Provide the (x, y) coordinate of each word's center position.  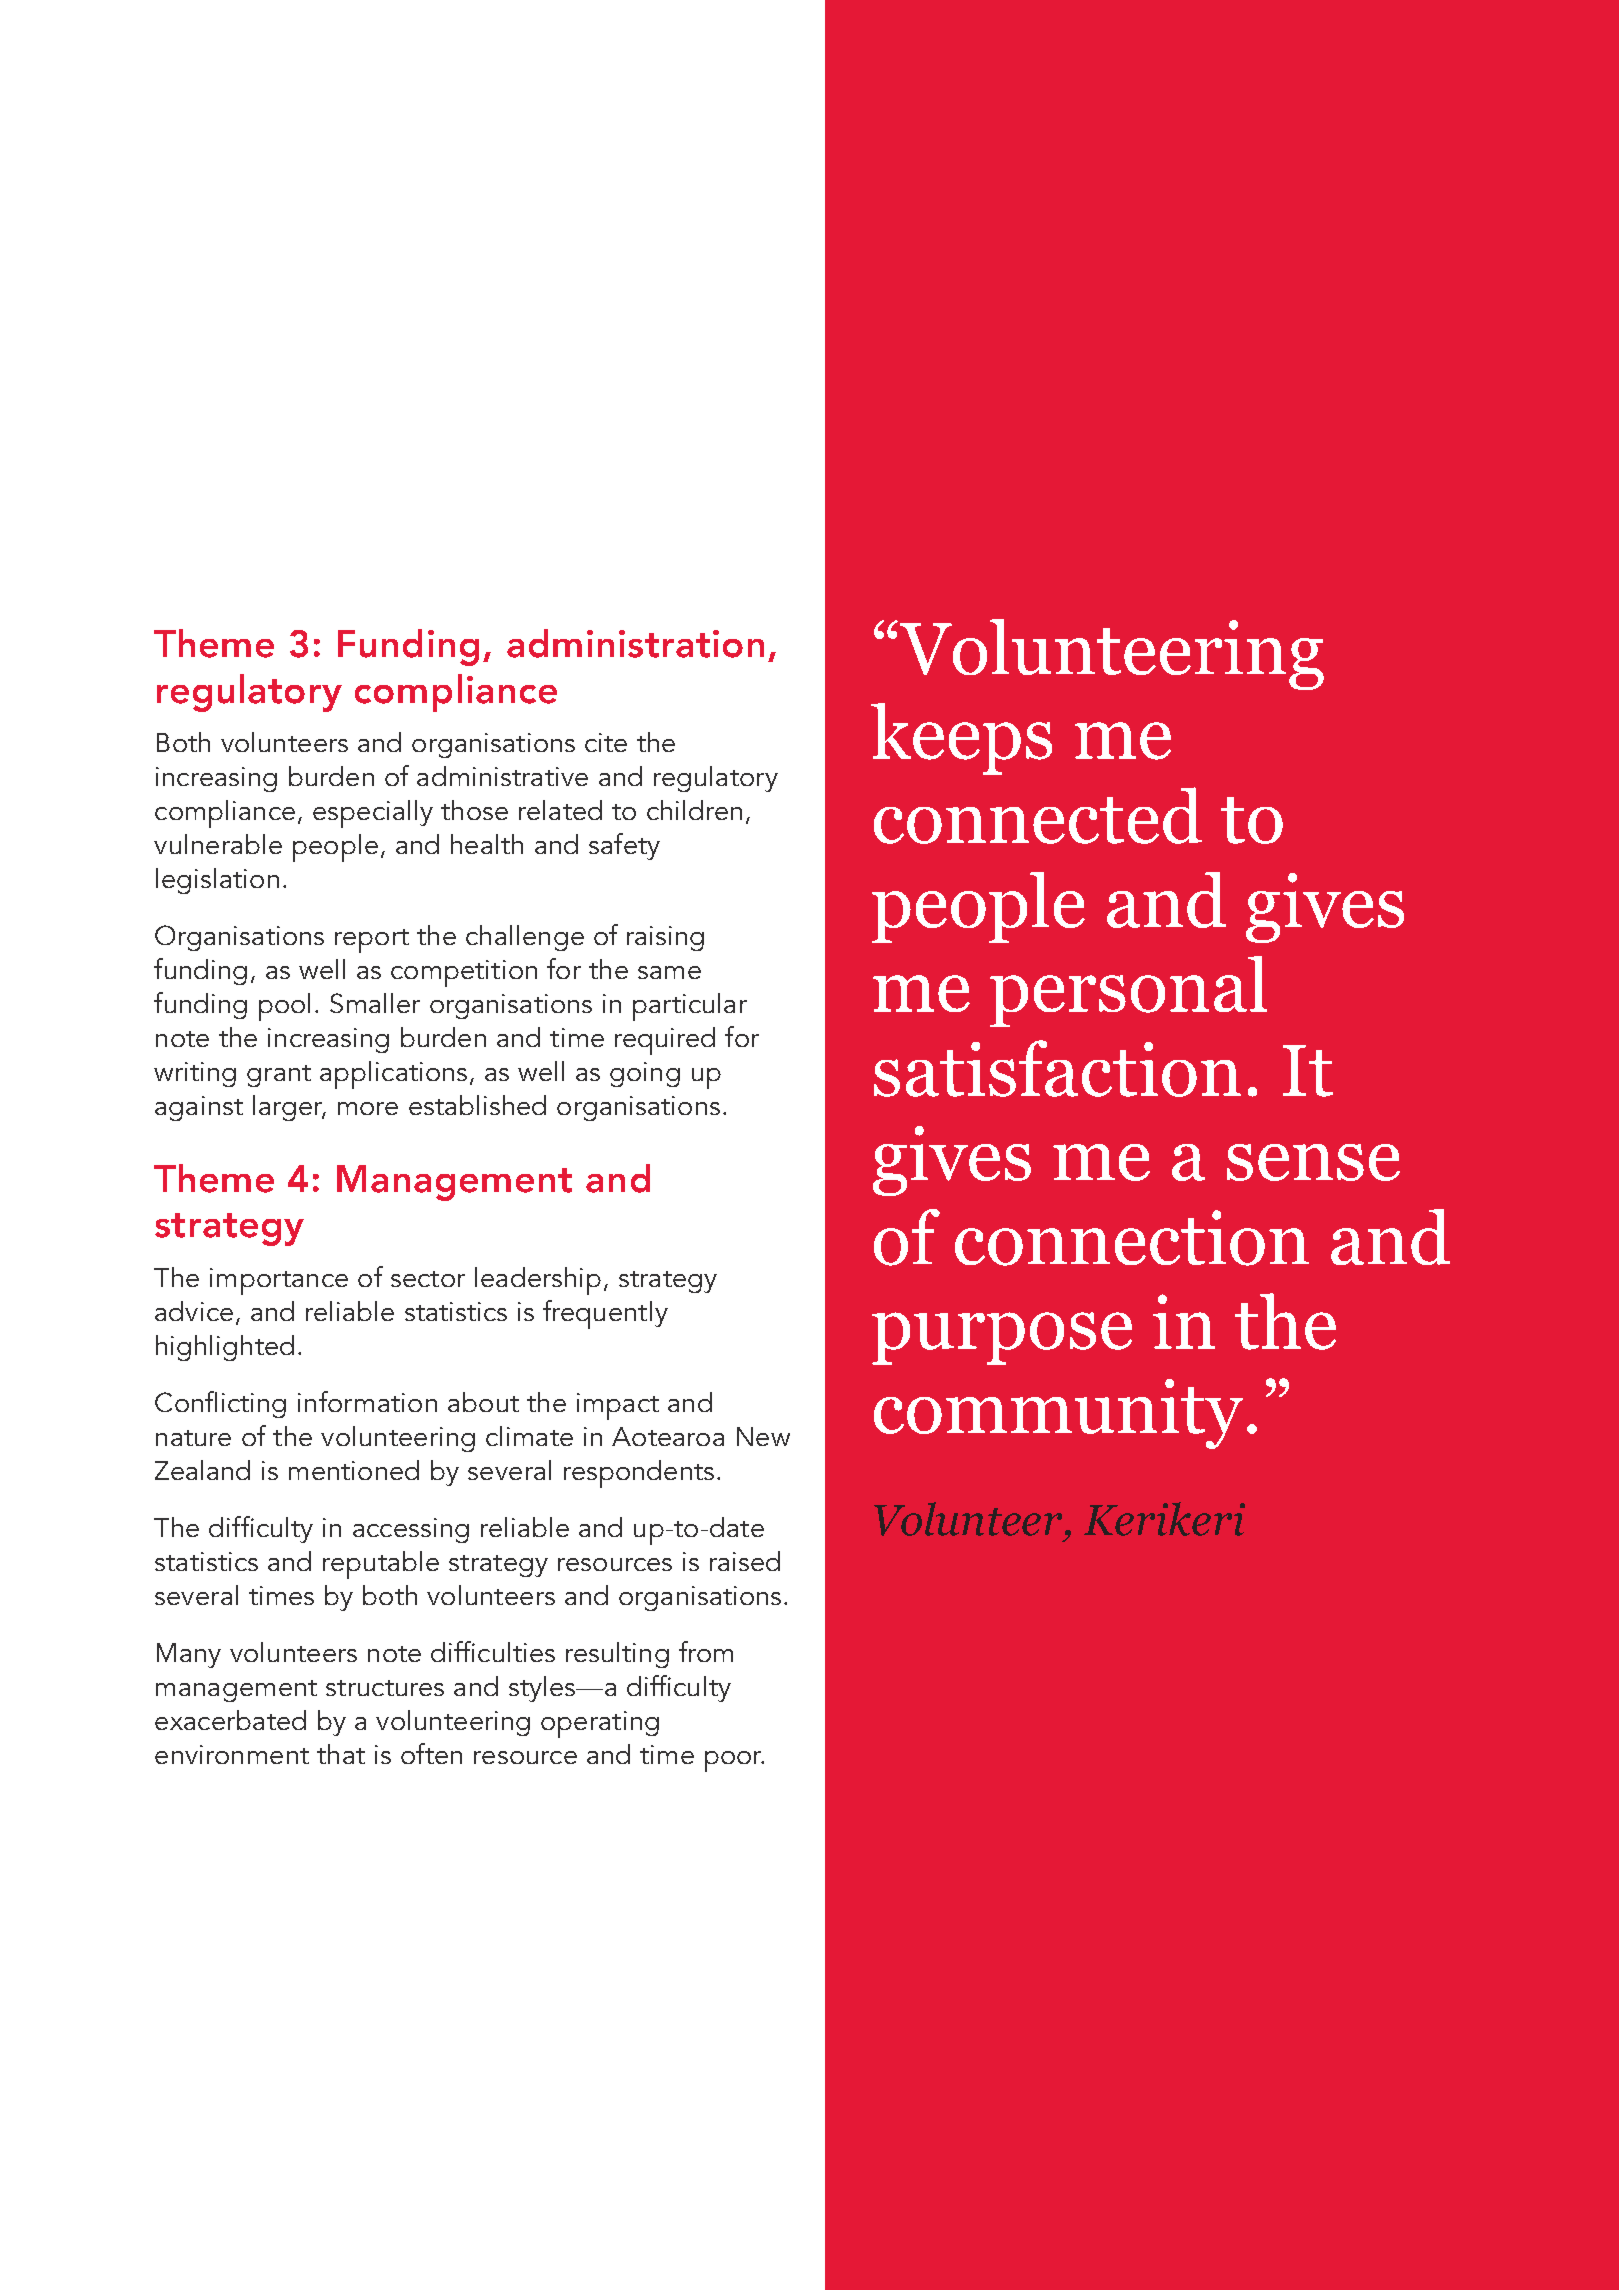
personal (1128, 991)
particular (690, 1007)
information (367, 1401)
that (341, 1754)
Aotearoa (668, 1436)
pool (284, 1007)
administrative (502, 776)
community (1058, 1414)
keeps (961, 739)
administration (635, 643)
